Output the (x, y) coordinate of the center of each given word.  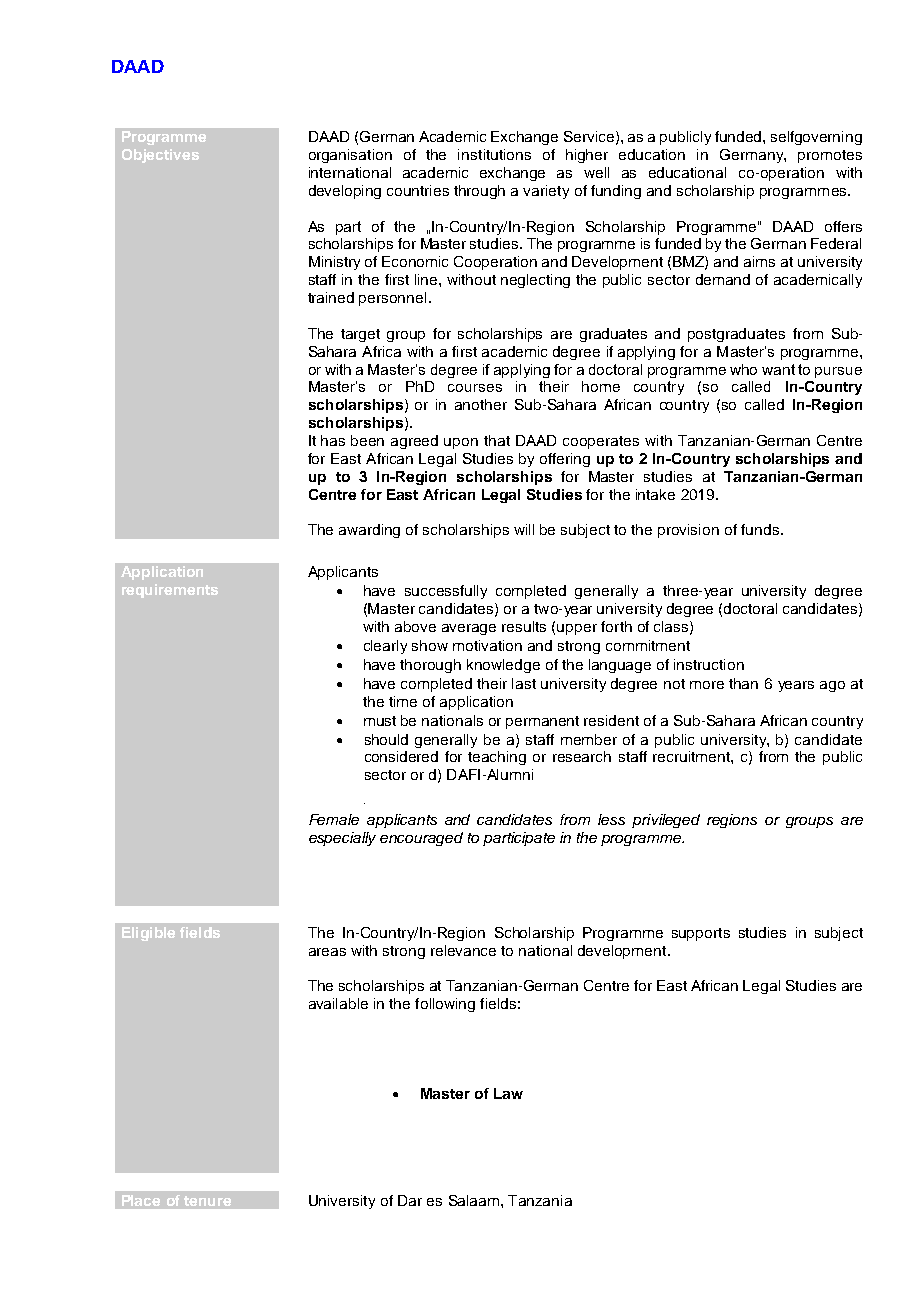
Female (334, 819)
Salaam (475, 1200)
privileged (666, 821)
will (524, 529)
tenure (207, 1201)
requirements (170, 591)
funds (760, 529)
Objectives (160, 156)
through (479, 192)
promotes (830, 156)
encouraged (421, 839)
